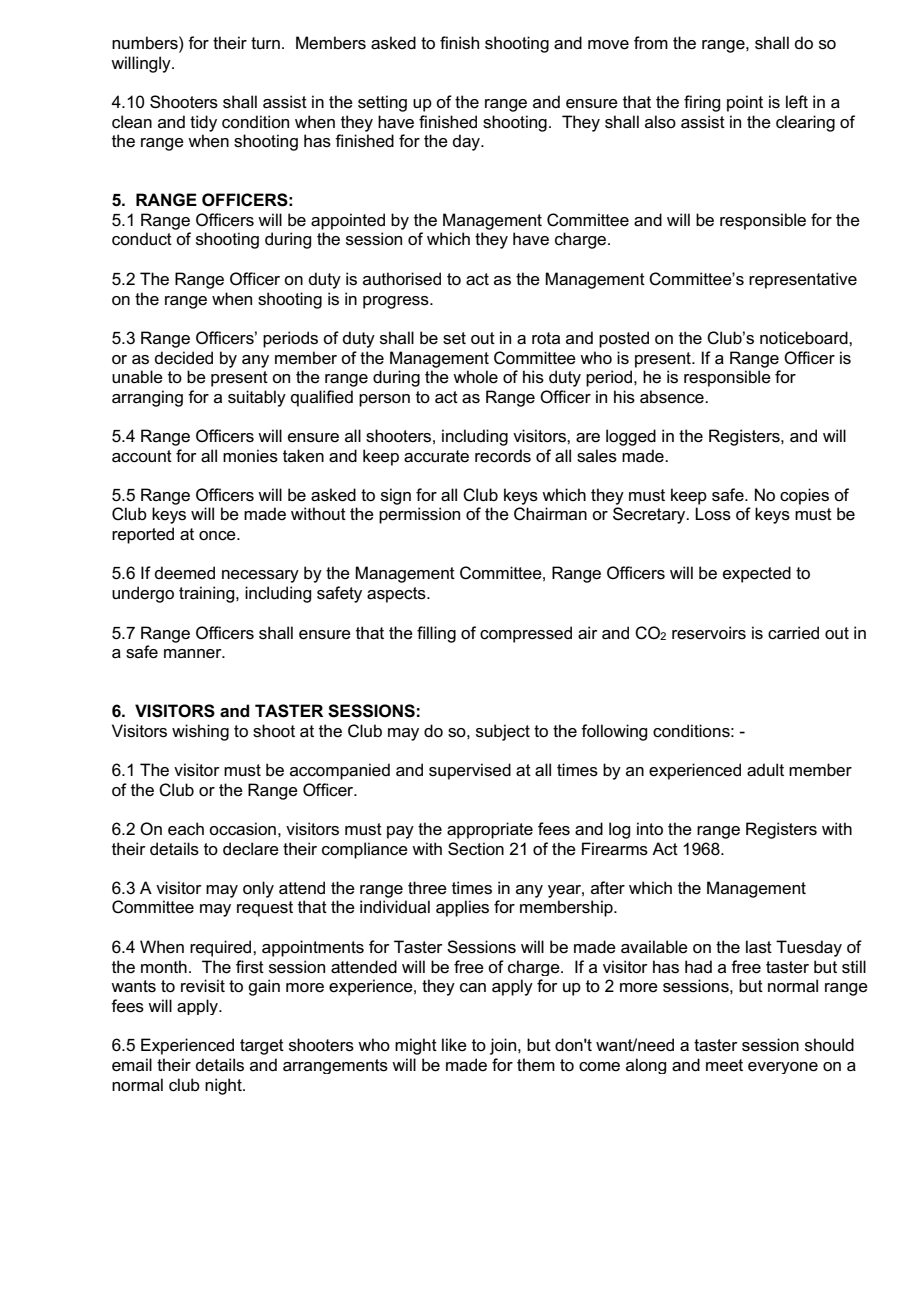 Image resolution: width=924 pixels, height=1308 pixels. I want to click on left, so click(797, 102).
